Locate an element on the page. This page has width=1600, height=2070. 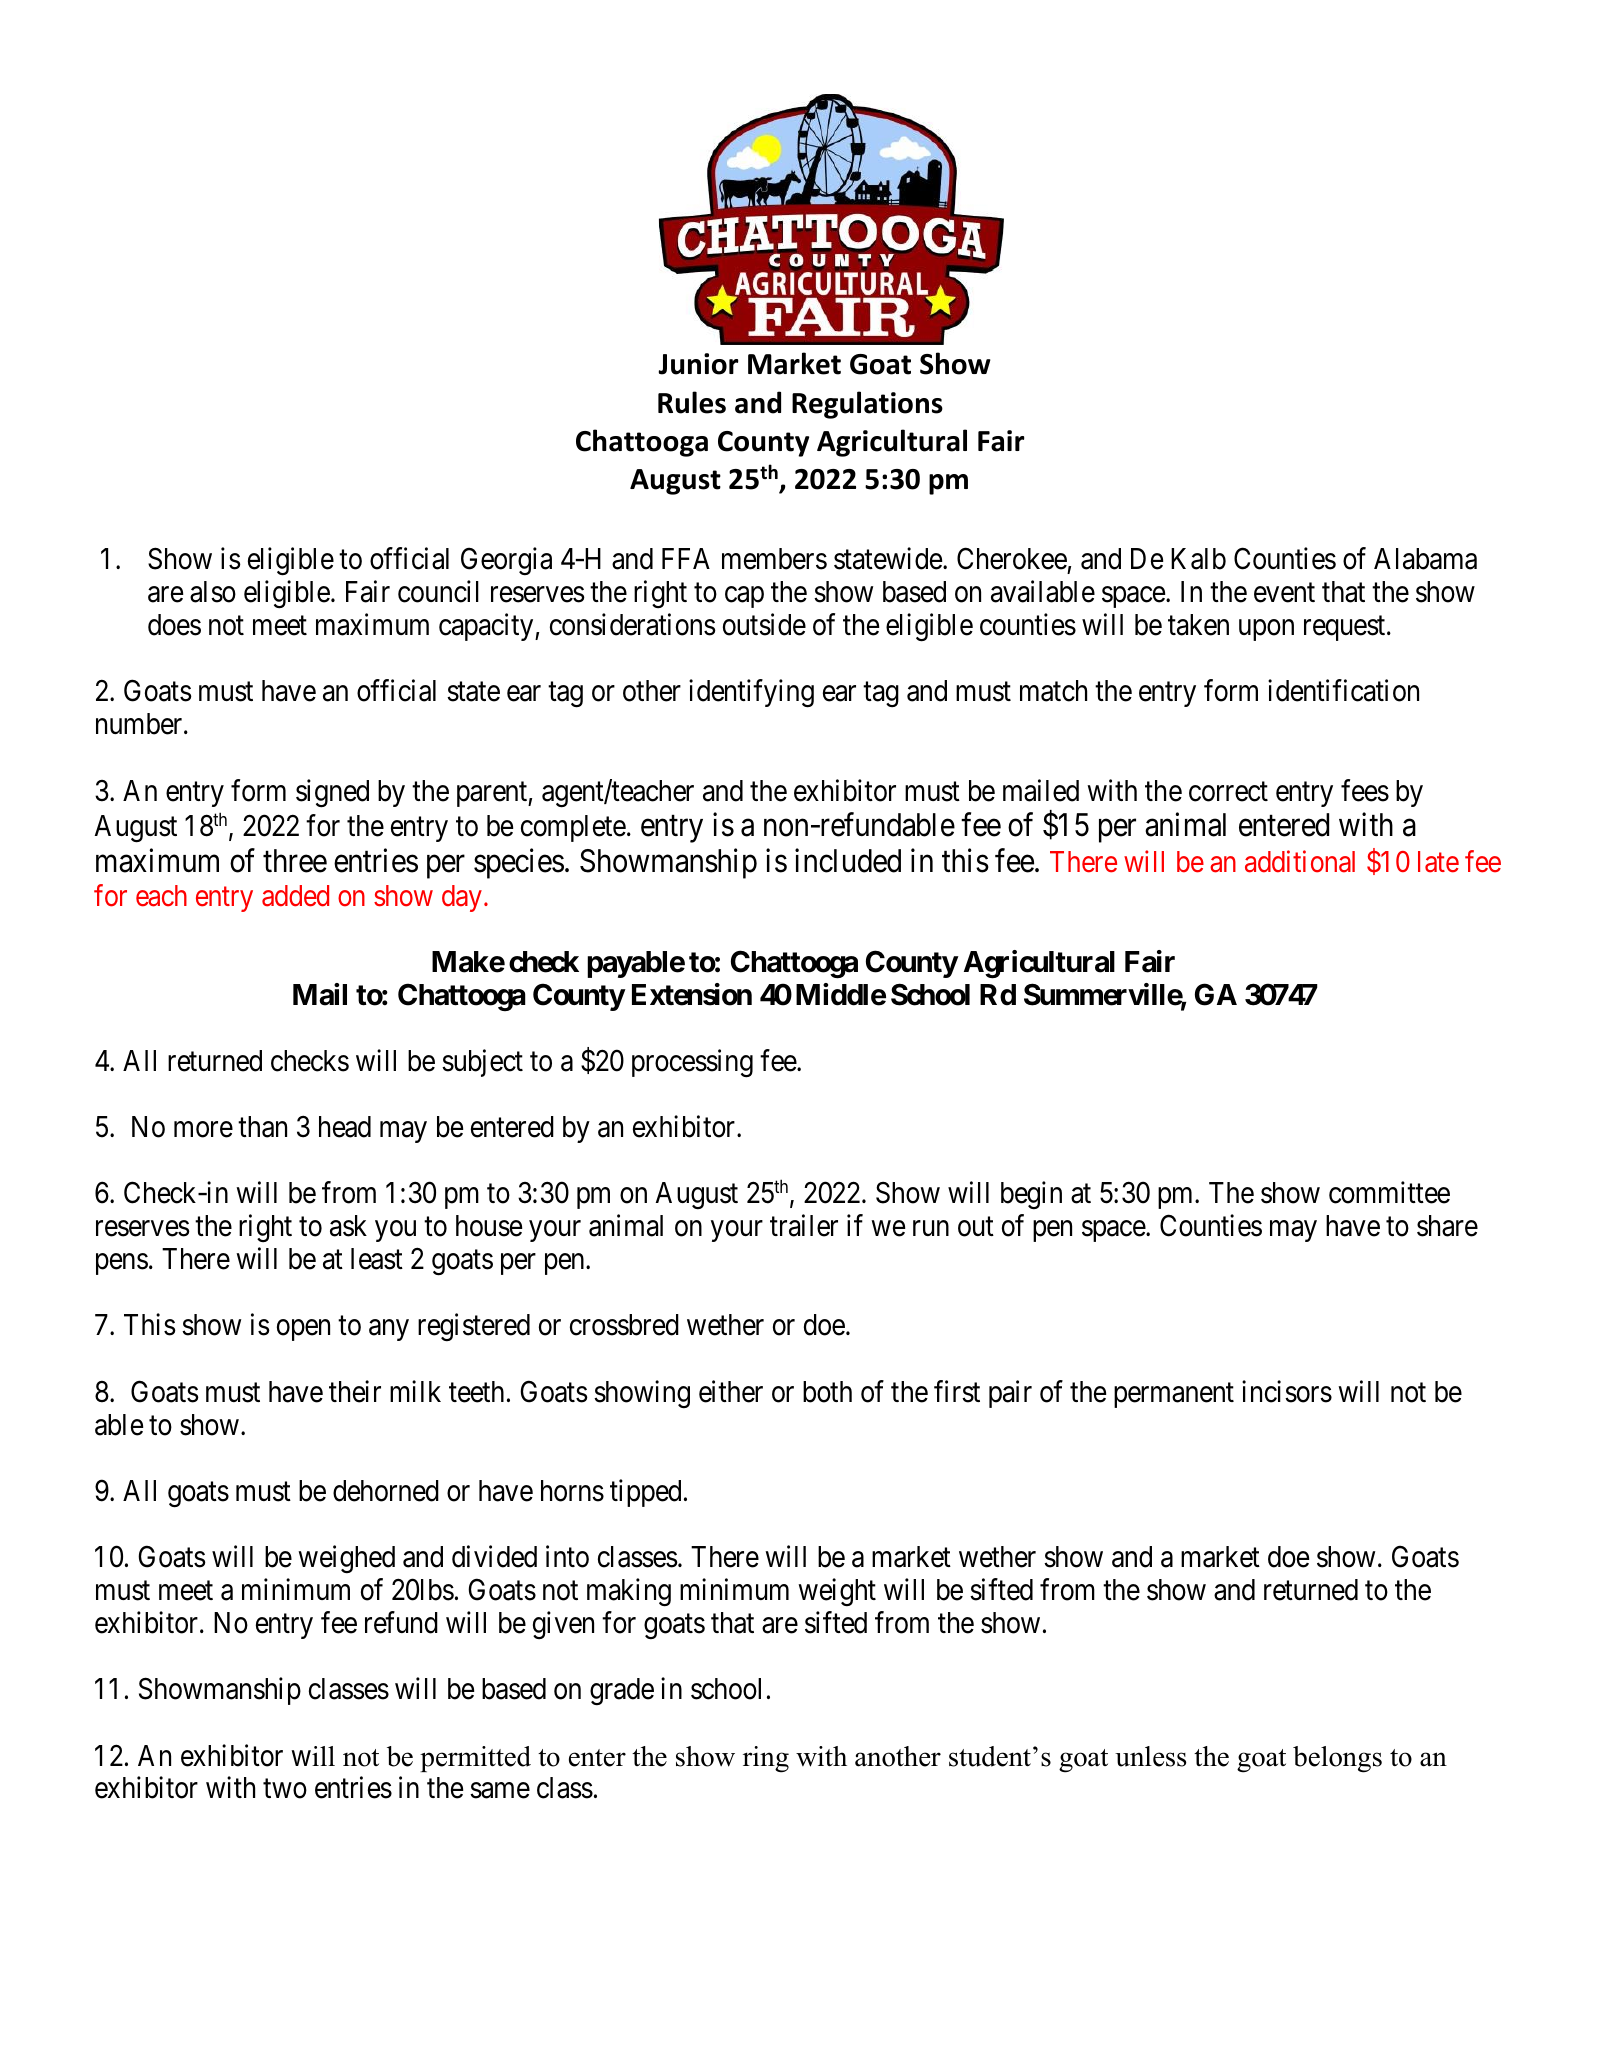
Alabama is located at coordinates (1425, 559).
